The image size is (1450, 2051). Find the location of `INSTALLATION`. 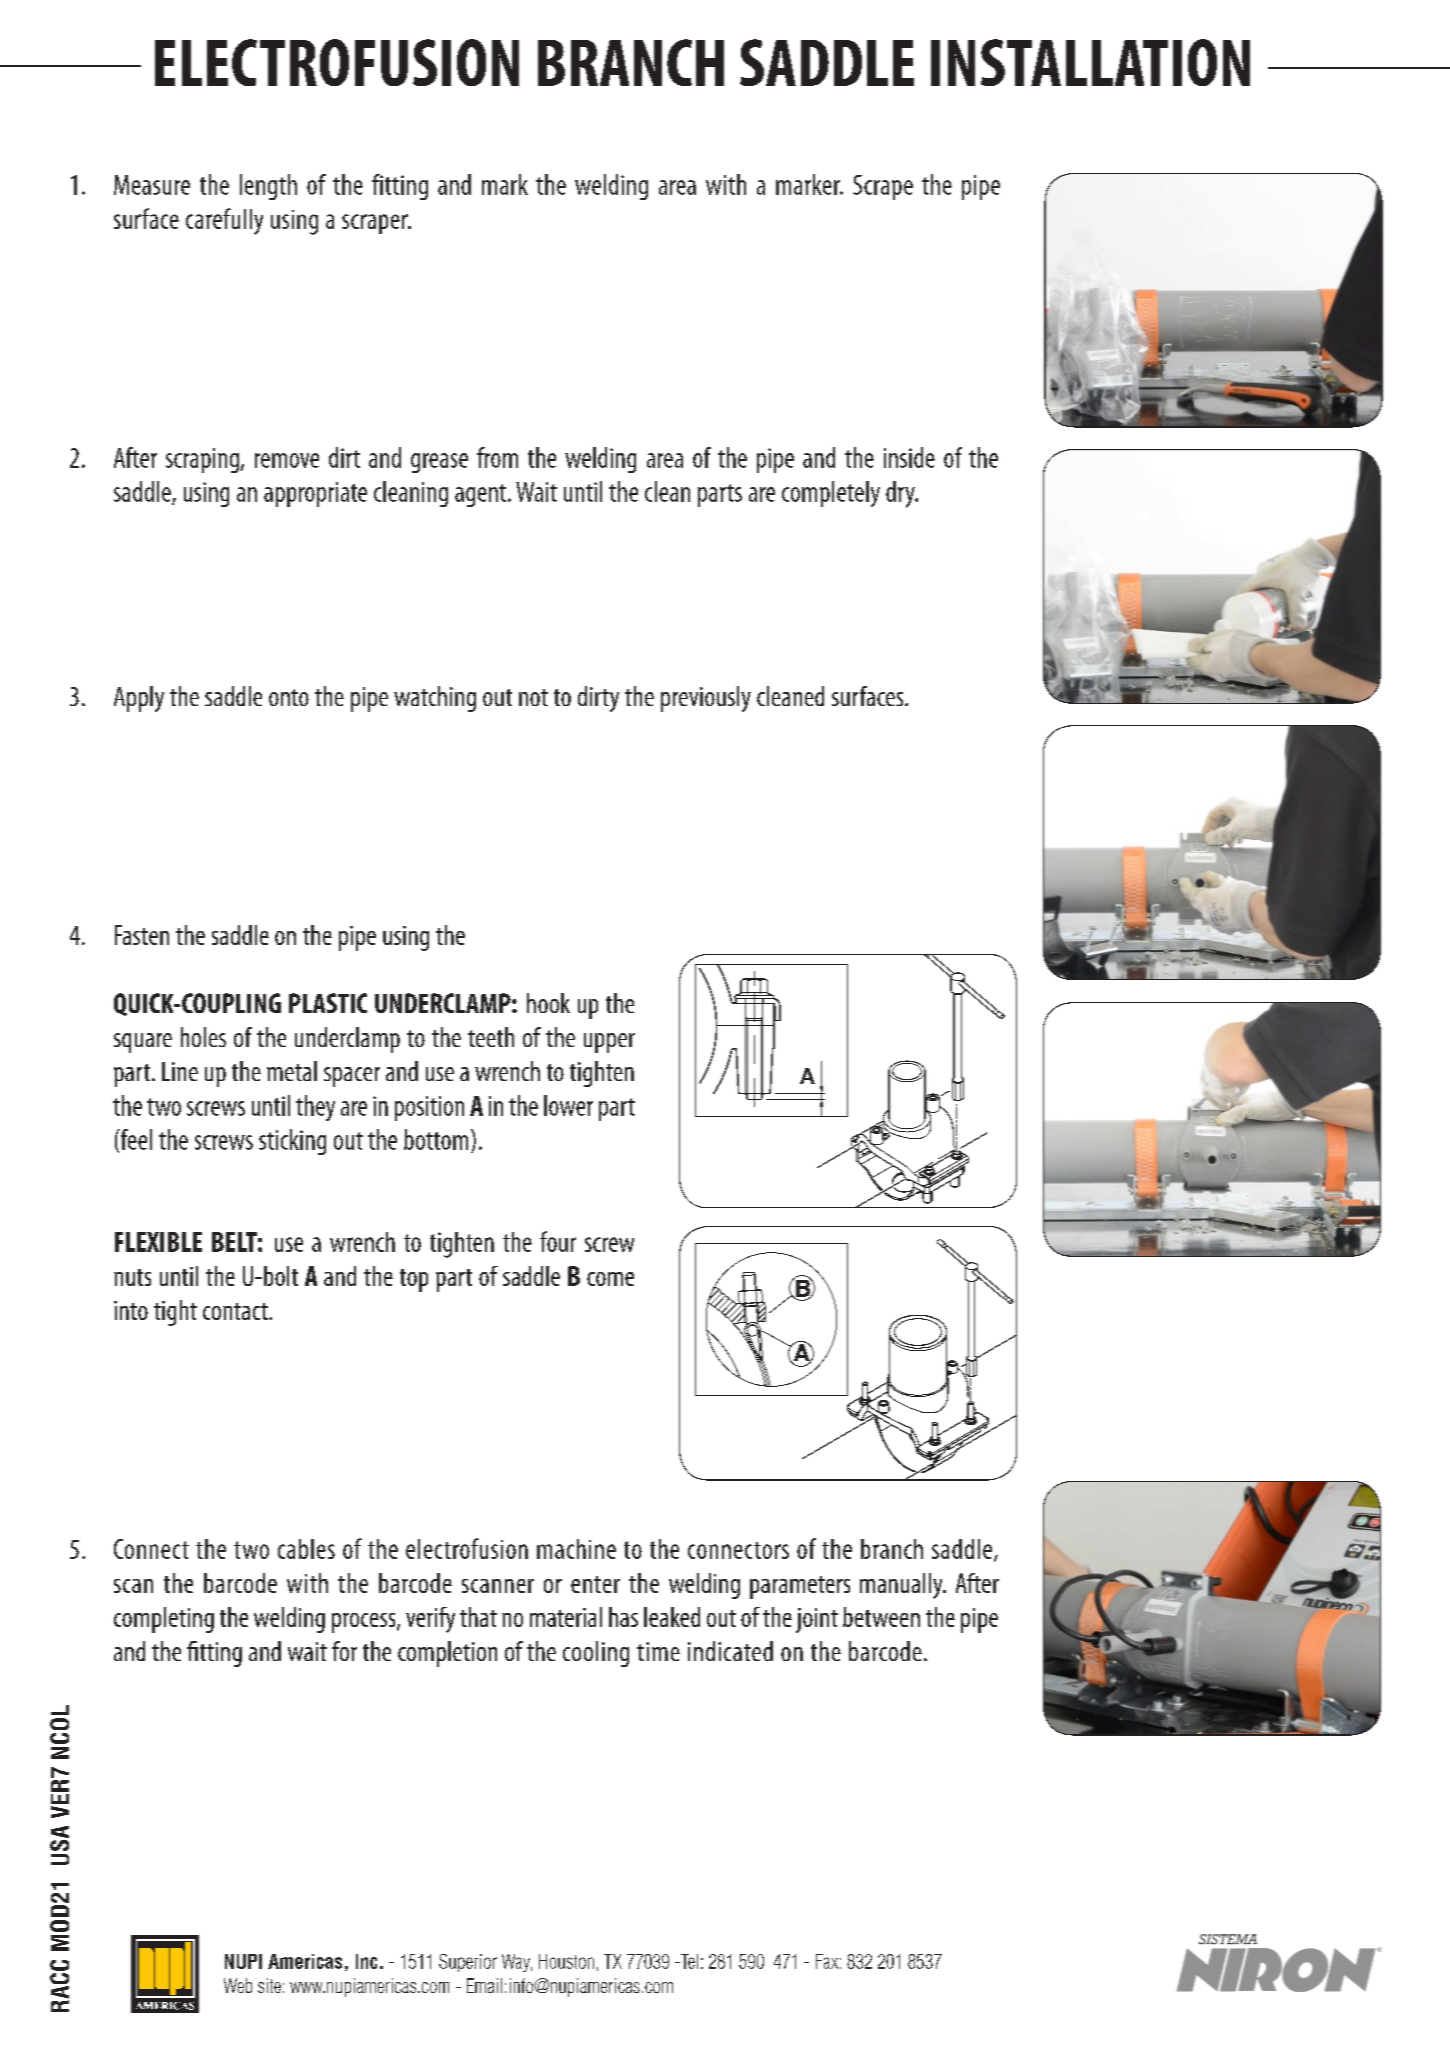

INSTALLATION is located at coordinates (1090, 62).
